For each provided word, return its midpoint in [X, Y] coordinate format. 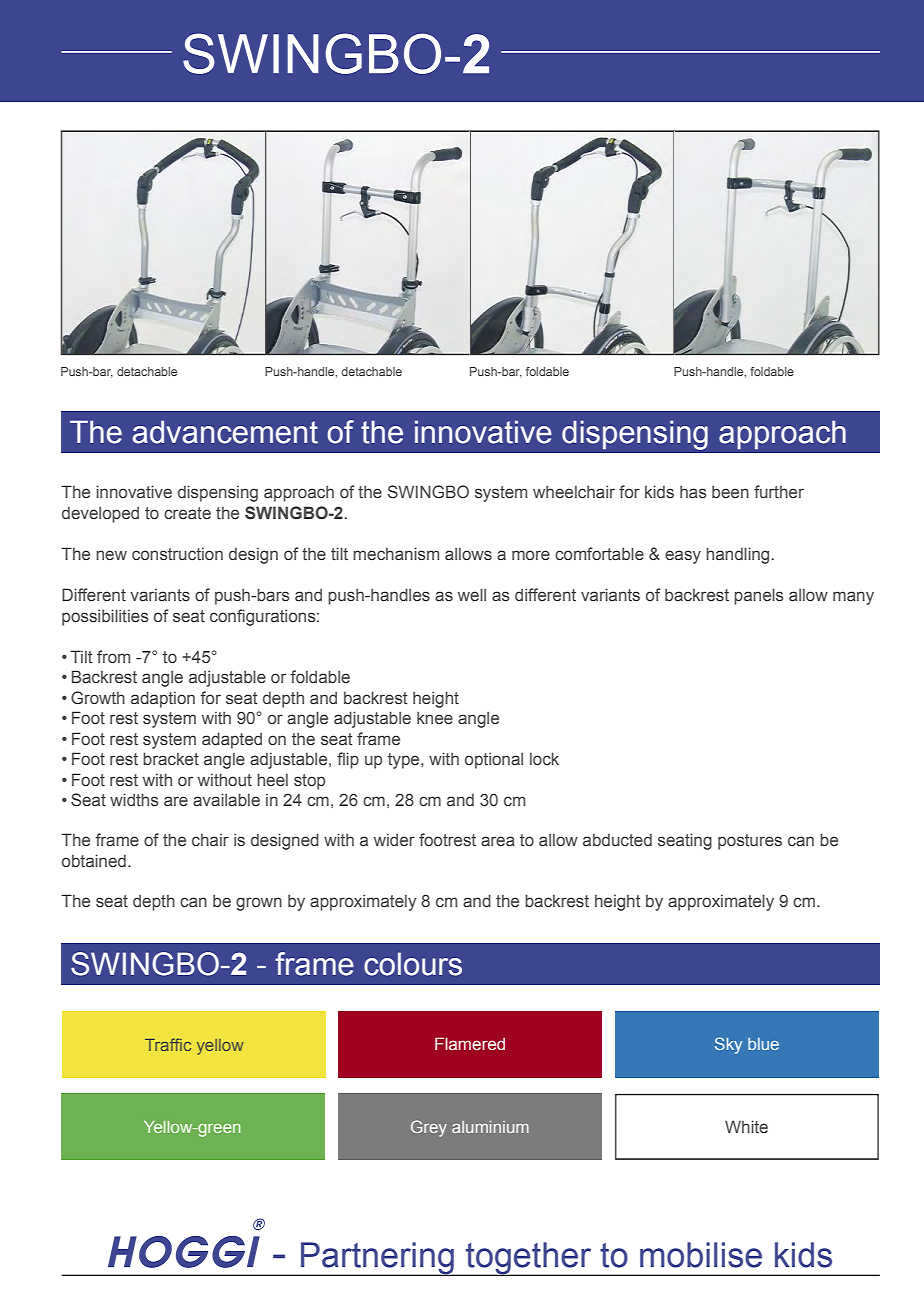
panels [759, 596]
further [779, 492]
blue [763, 1044]
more [531, 555]
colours [413, 964]
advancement [225, 432]
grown [259, 904]
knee [435, 718]
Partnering [377, 1259]
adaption [163, 699]
